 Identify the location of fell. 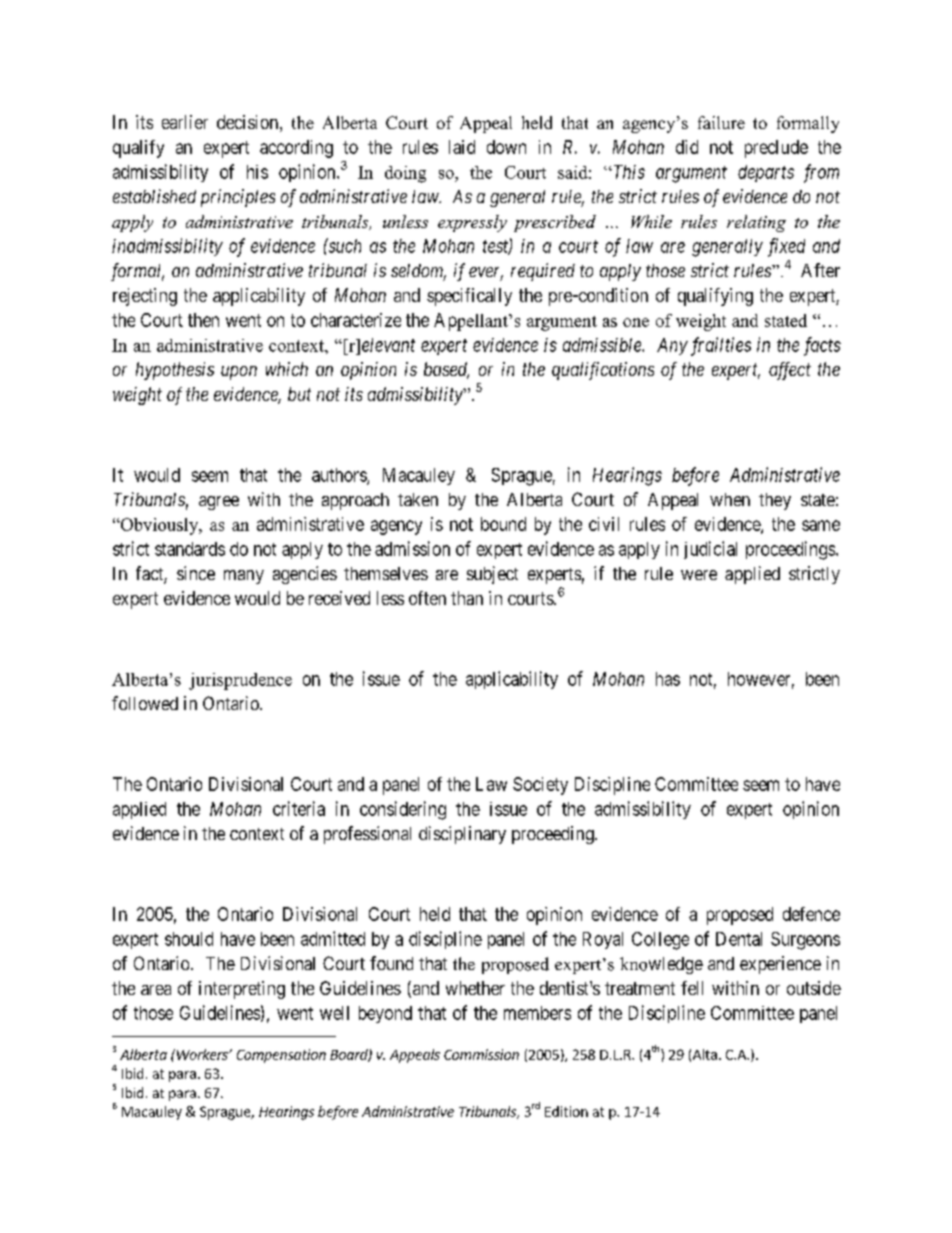
(692, 988).
